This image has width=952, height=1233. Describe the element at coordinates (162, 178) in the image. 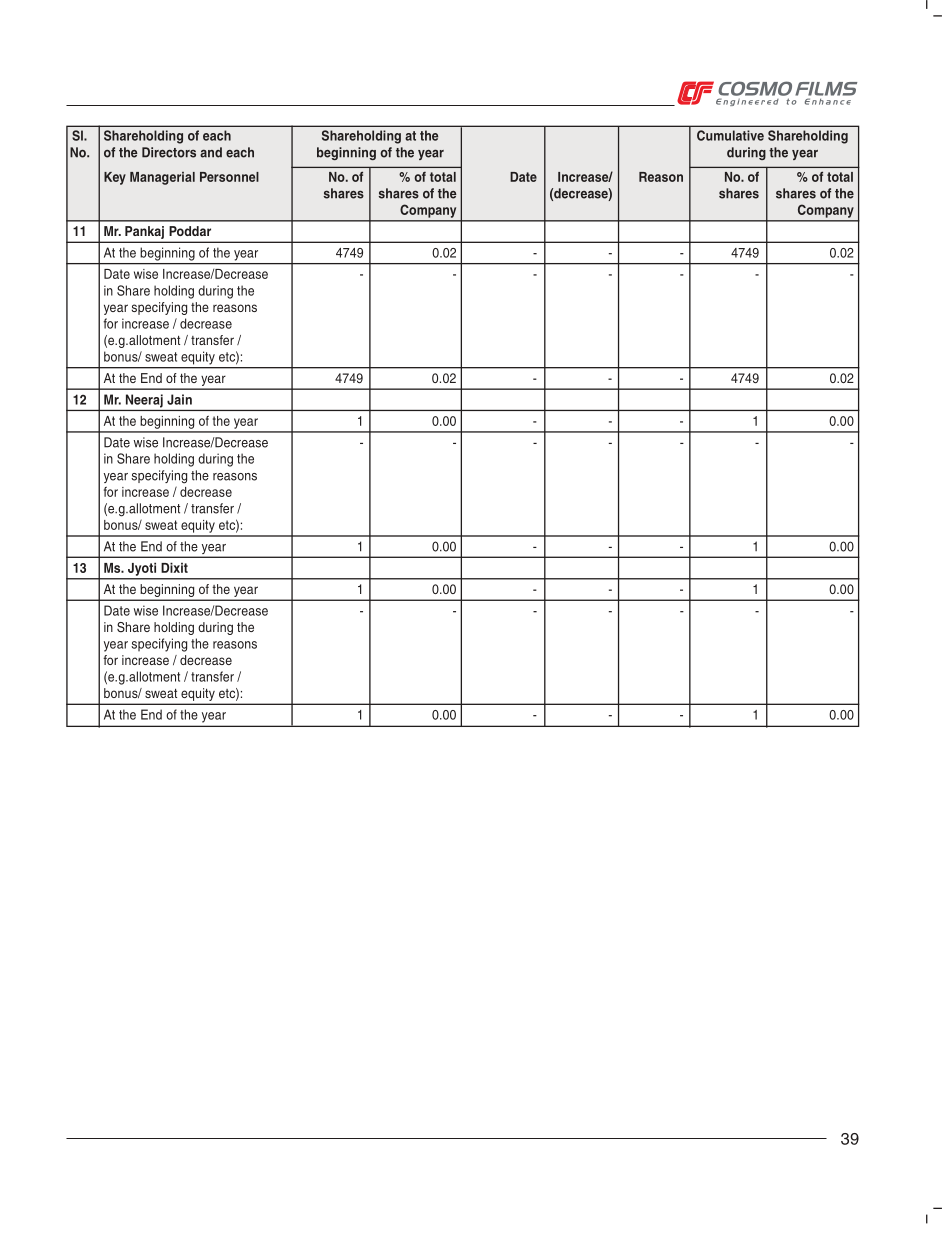

I see `Managerial` at that location.
